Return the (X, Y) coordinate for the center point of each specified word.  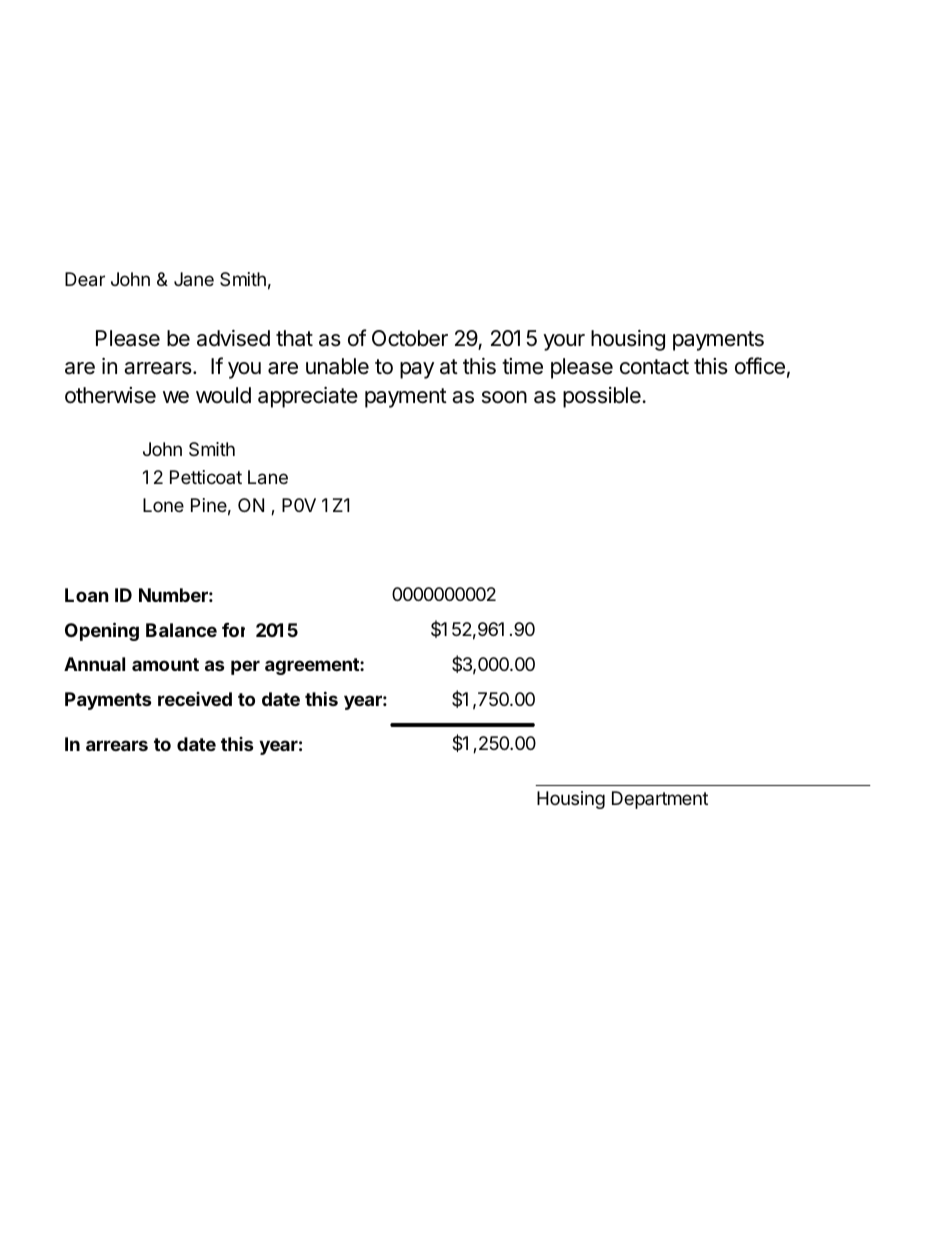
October (410, 338)
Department (660, 800)
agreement (313, 666)
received (195, 699)
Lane (268, 477)
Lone (163, 505)
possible (603, 397)
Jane (194, 279)
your (564, 342)
